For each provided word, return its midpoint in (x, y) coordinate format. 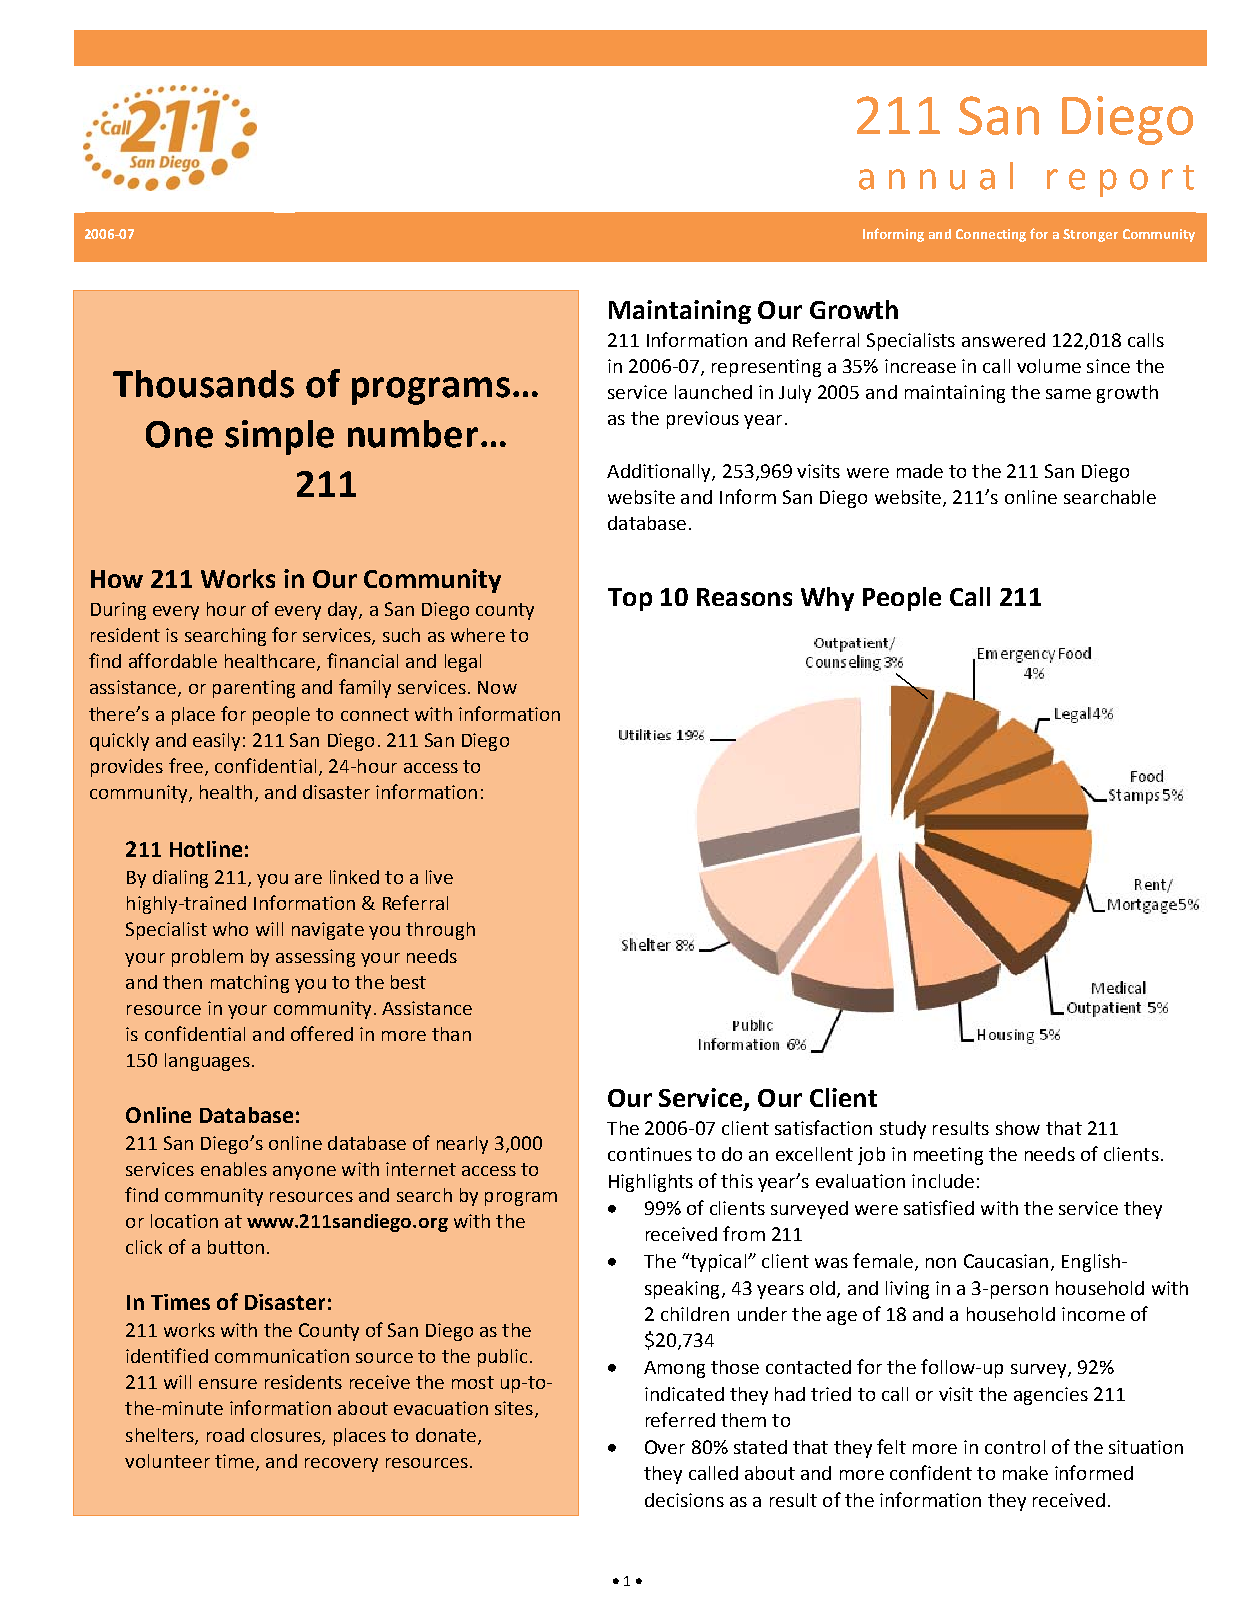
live (439, 877)
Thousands (203, 384)
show (1018, 1128)
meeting (948, 1156)
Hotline (206, 849)
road (225, 1435)
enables (234, 1169)
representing (766, 368)
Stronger (1090, 235)
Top (630, 599)
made (920, 471)
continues (650, 1154)
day (344, 611)
